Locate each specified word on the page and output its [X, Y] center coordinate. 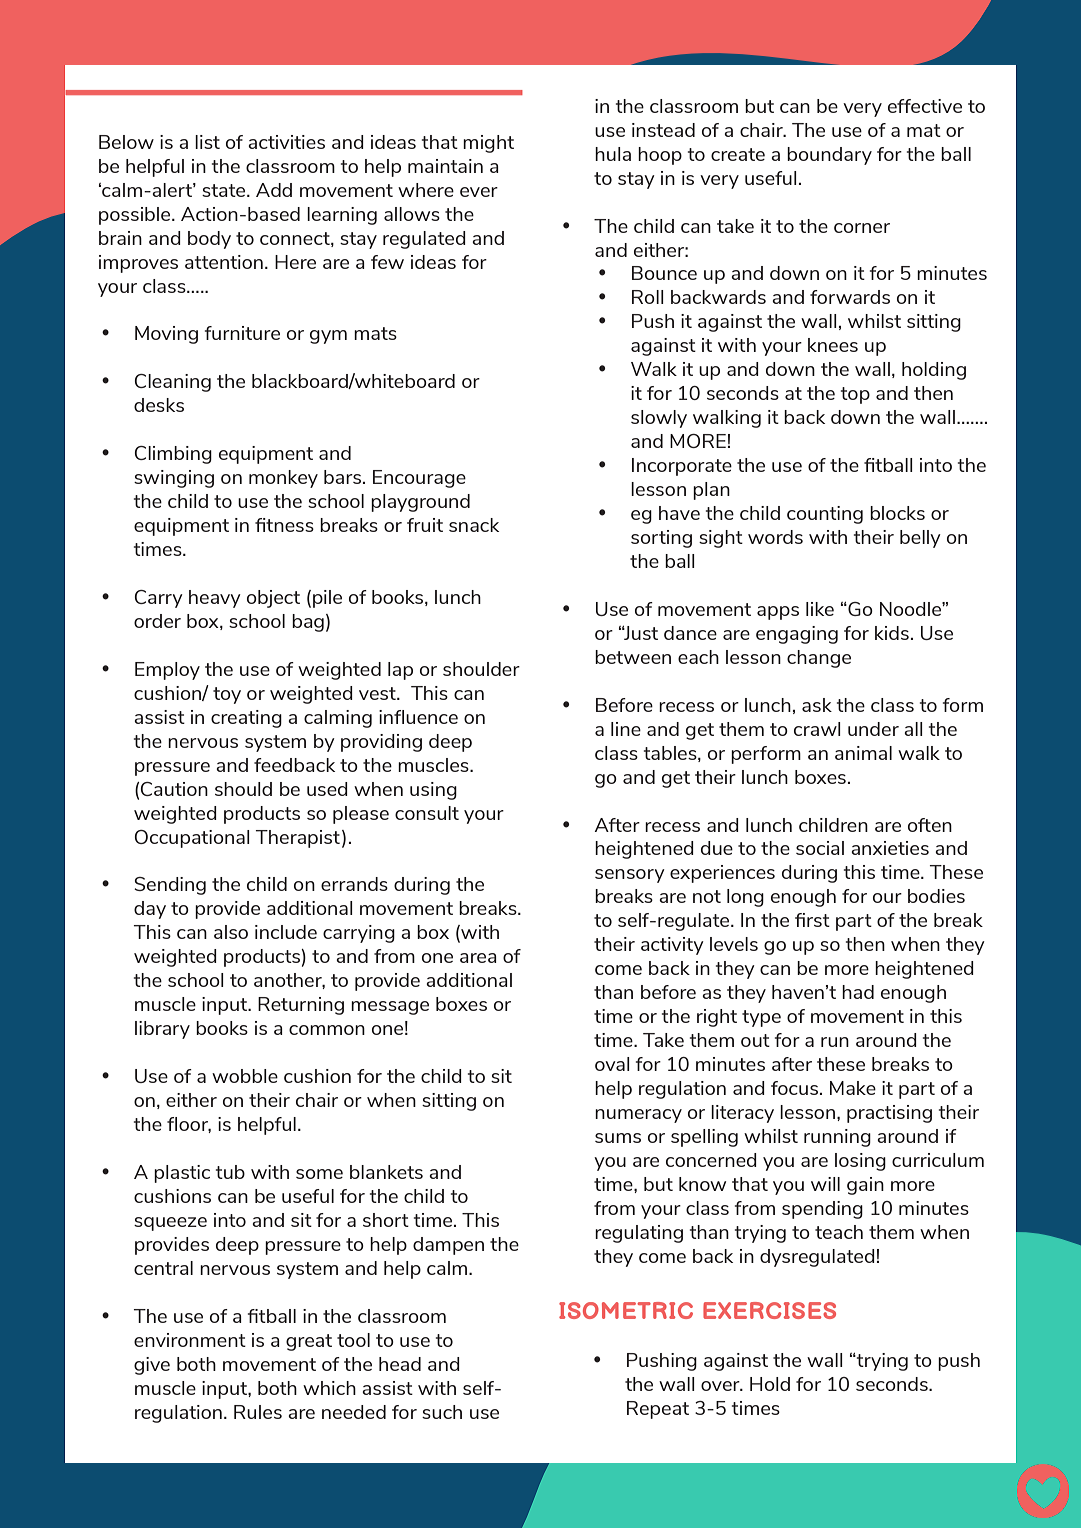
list [207, 142]
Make [853, 1088]
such [442, 1412]
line [626, 729]
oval [612, 1064]
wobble [245, 1076]
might [488, 144]
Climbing [173, 455]
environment [190, 1340]
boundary [829, 156]
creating [246, 719]
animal [863, 753]
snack [474, 525]
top [855, 395]
